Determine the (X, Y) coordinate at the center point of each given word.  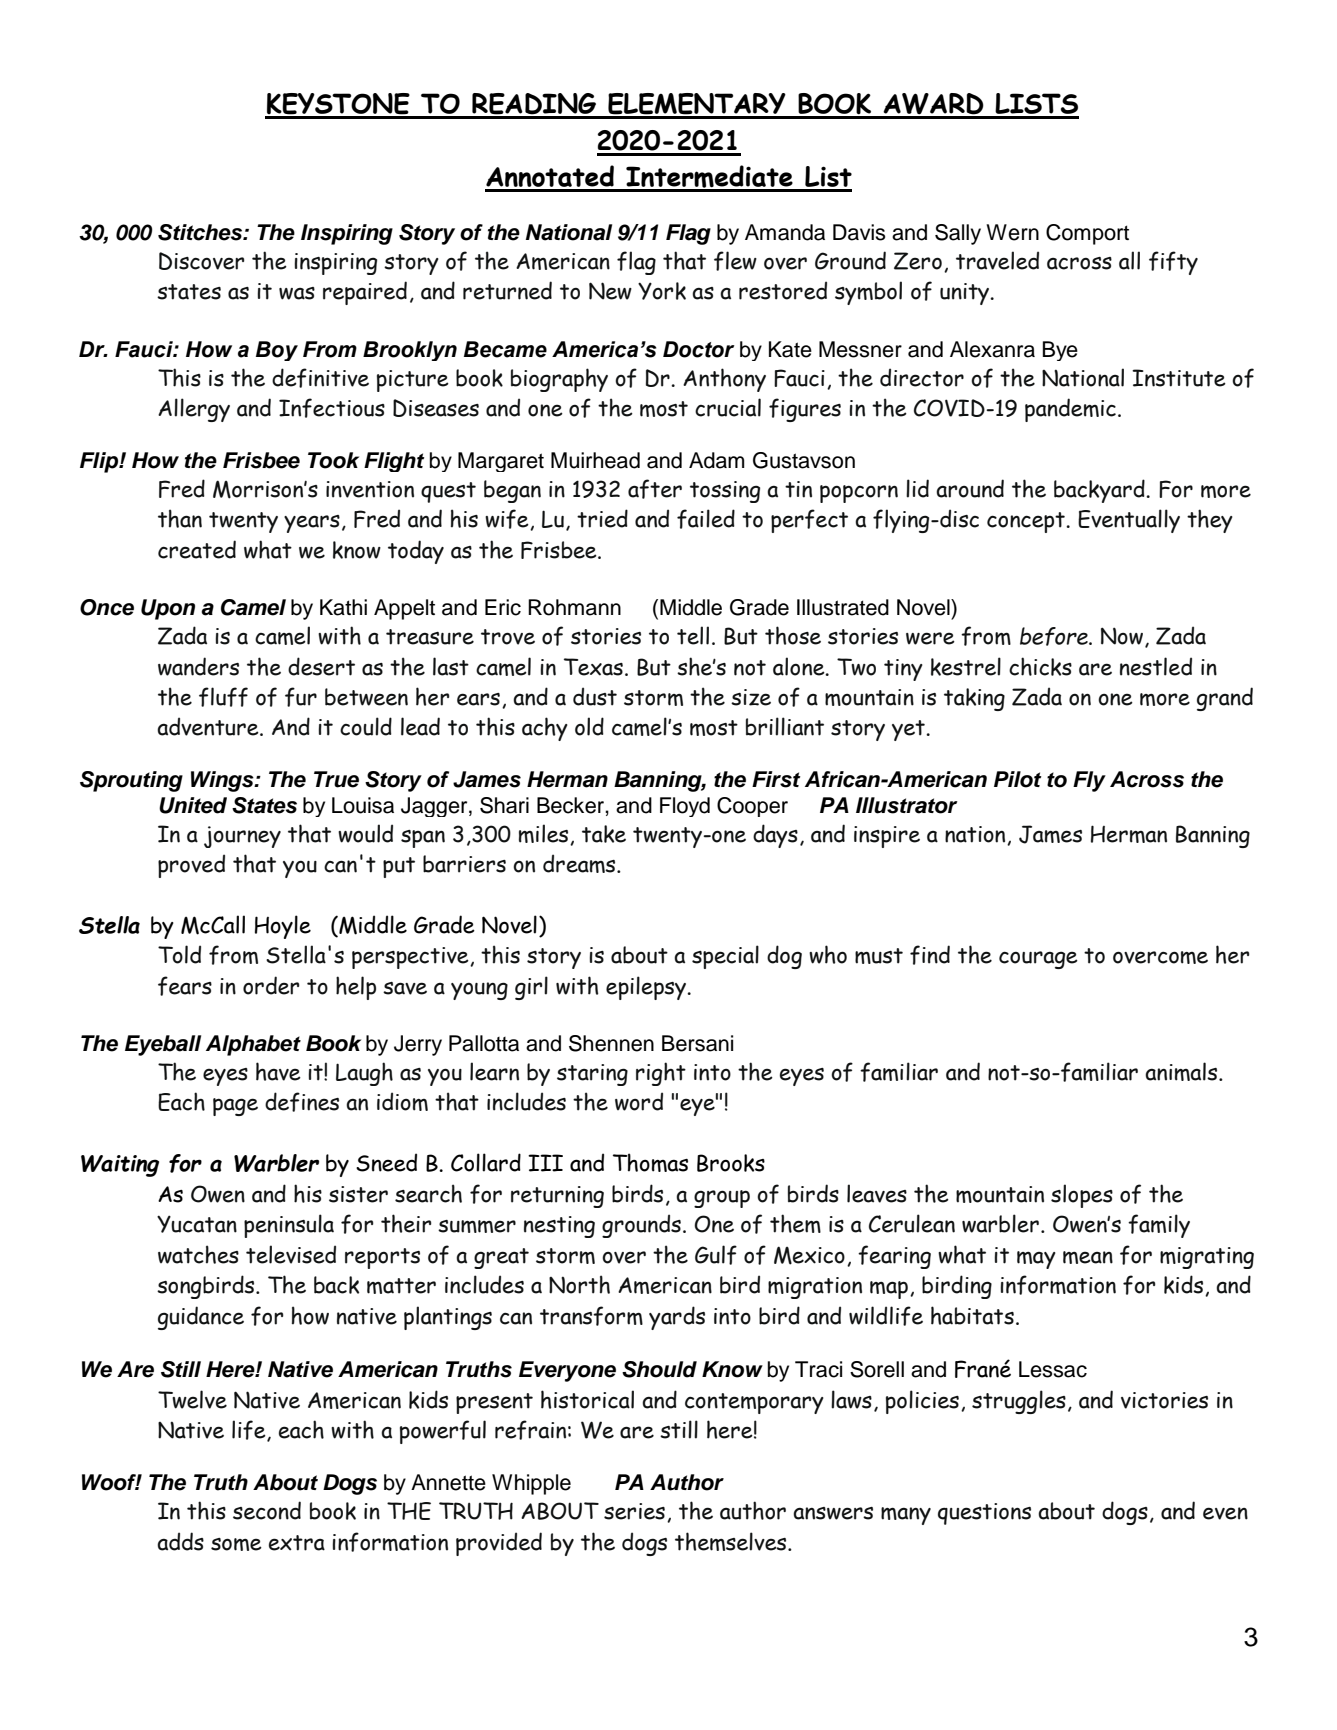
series (634, 1511)
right (661, 1074)
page (235, 1107)
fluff (223, 697)
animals (1182, 1071)
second (267, 1510)
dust (595, 696)
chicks (1040, 666)
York (662, 291)
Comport (1087, 234)
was (297, 293)
